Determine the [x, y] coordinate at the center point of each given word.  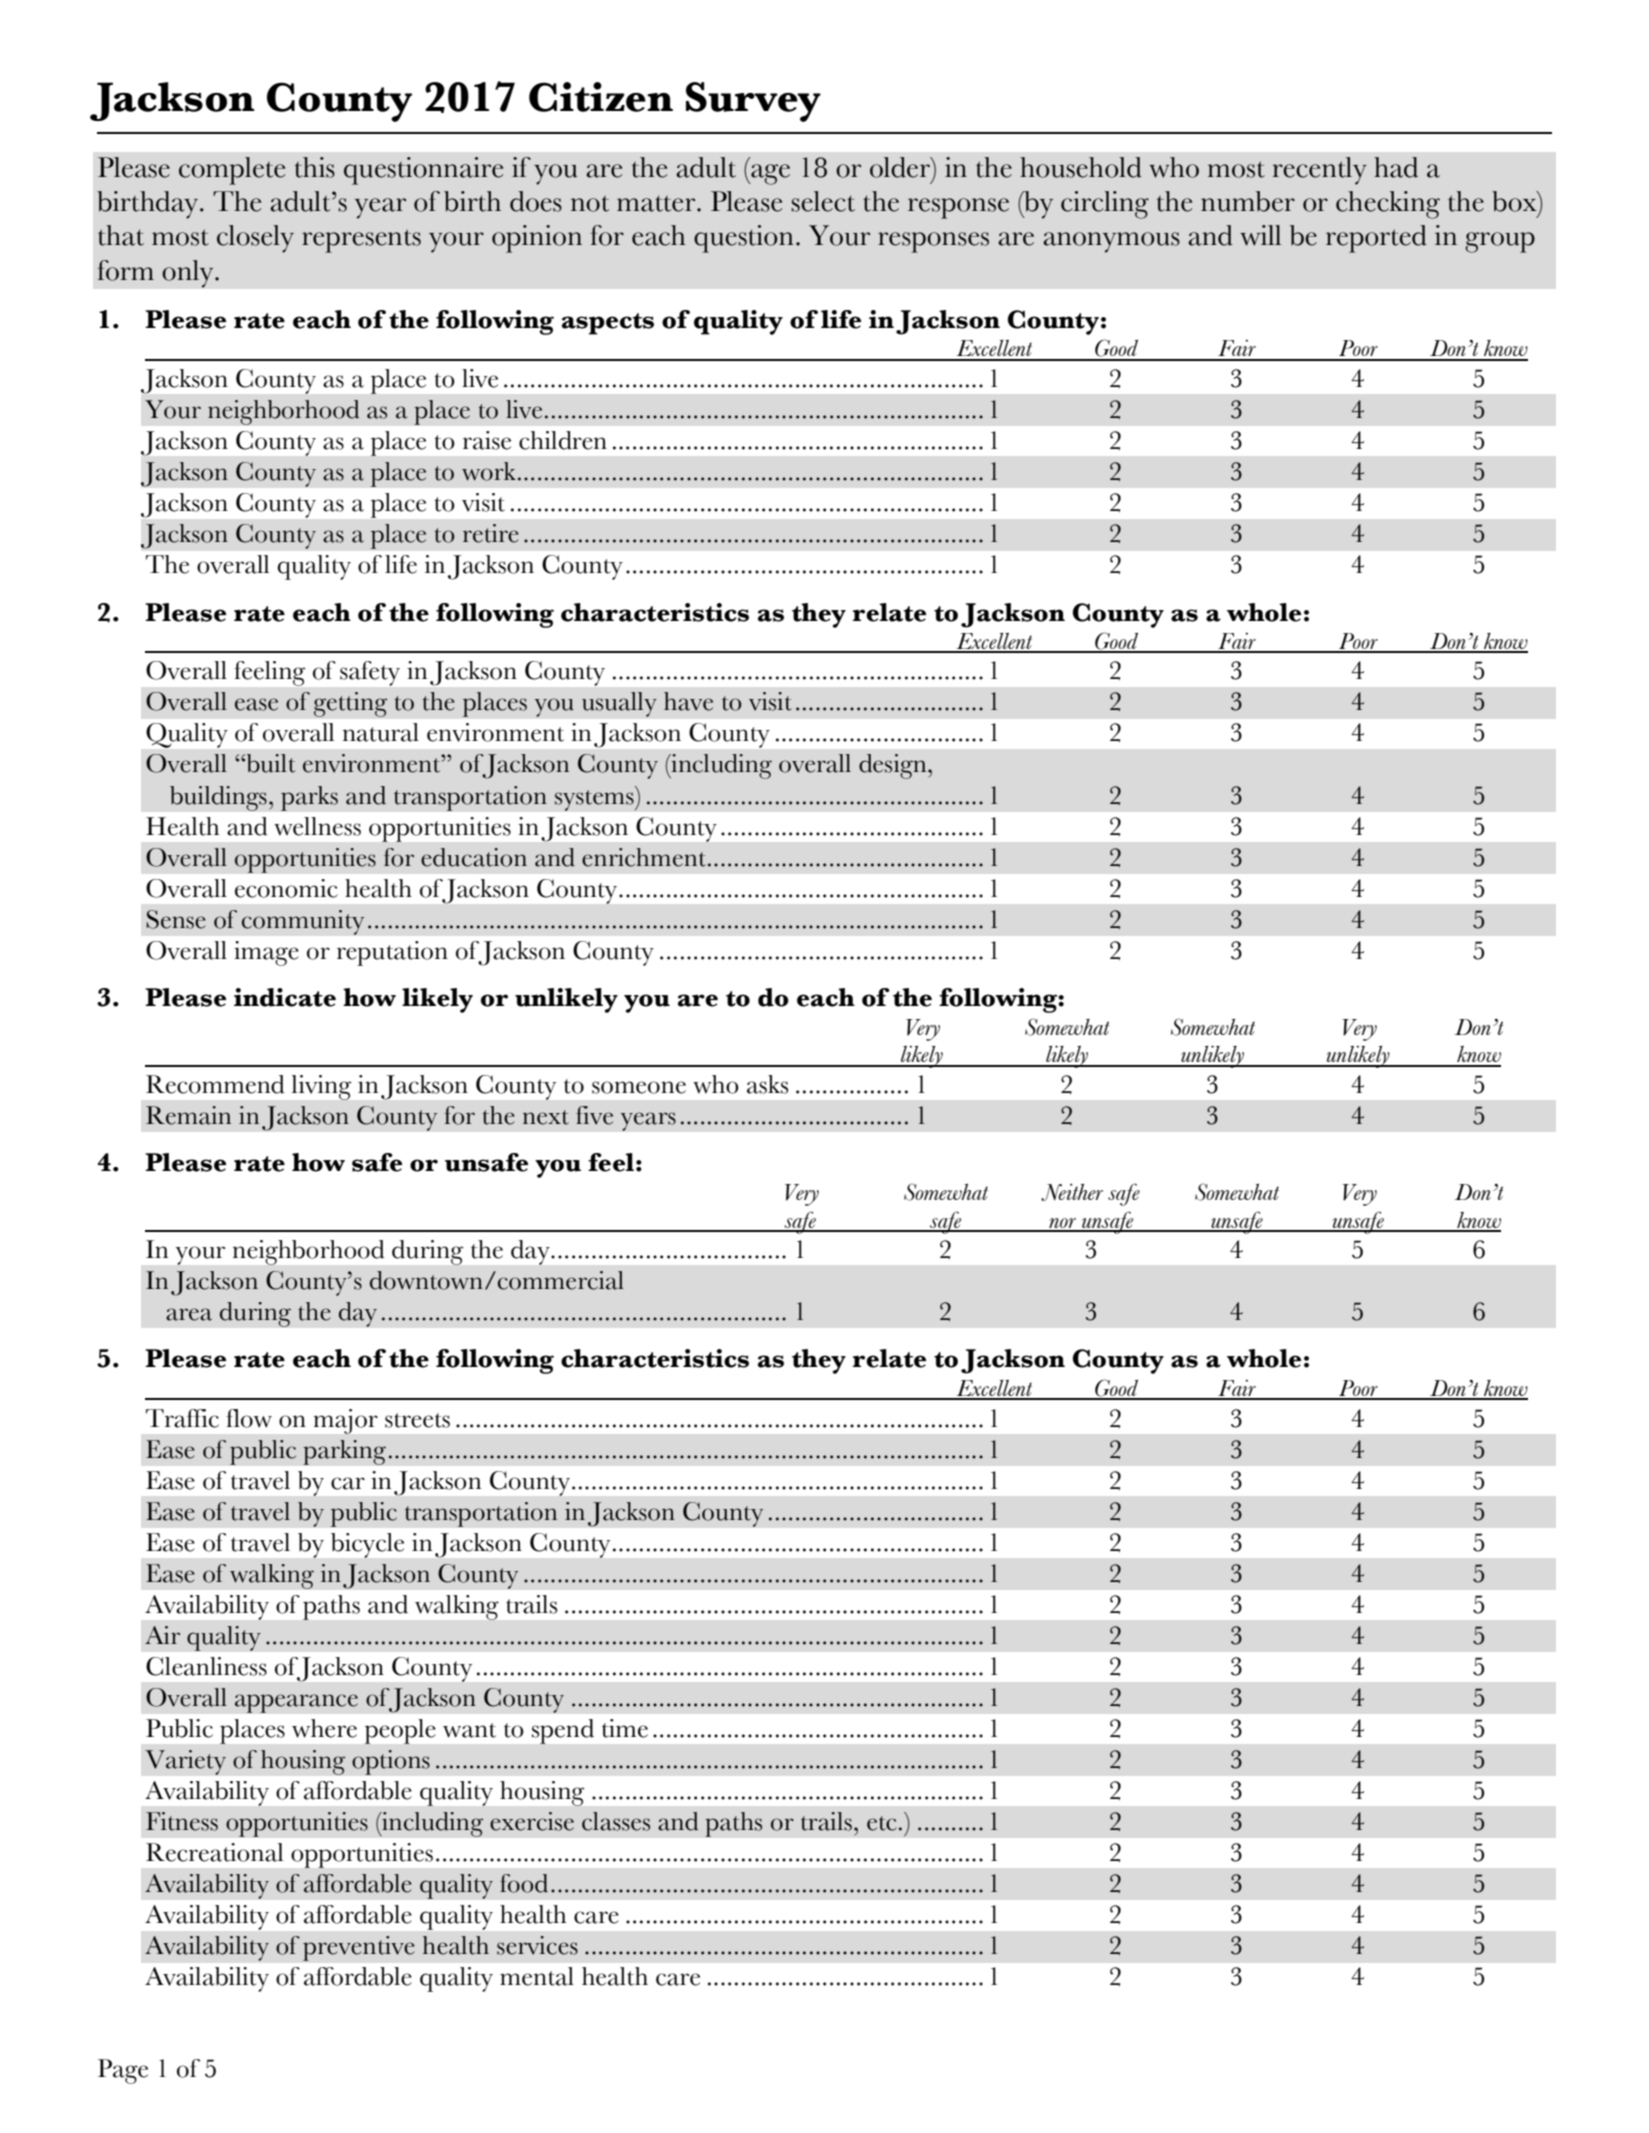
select [823, 201]
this [315, 167]
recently [1319, 171]
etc [881, 1823]
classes [616, 1821]
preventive [359, 1948]
